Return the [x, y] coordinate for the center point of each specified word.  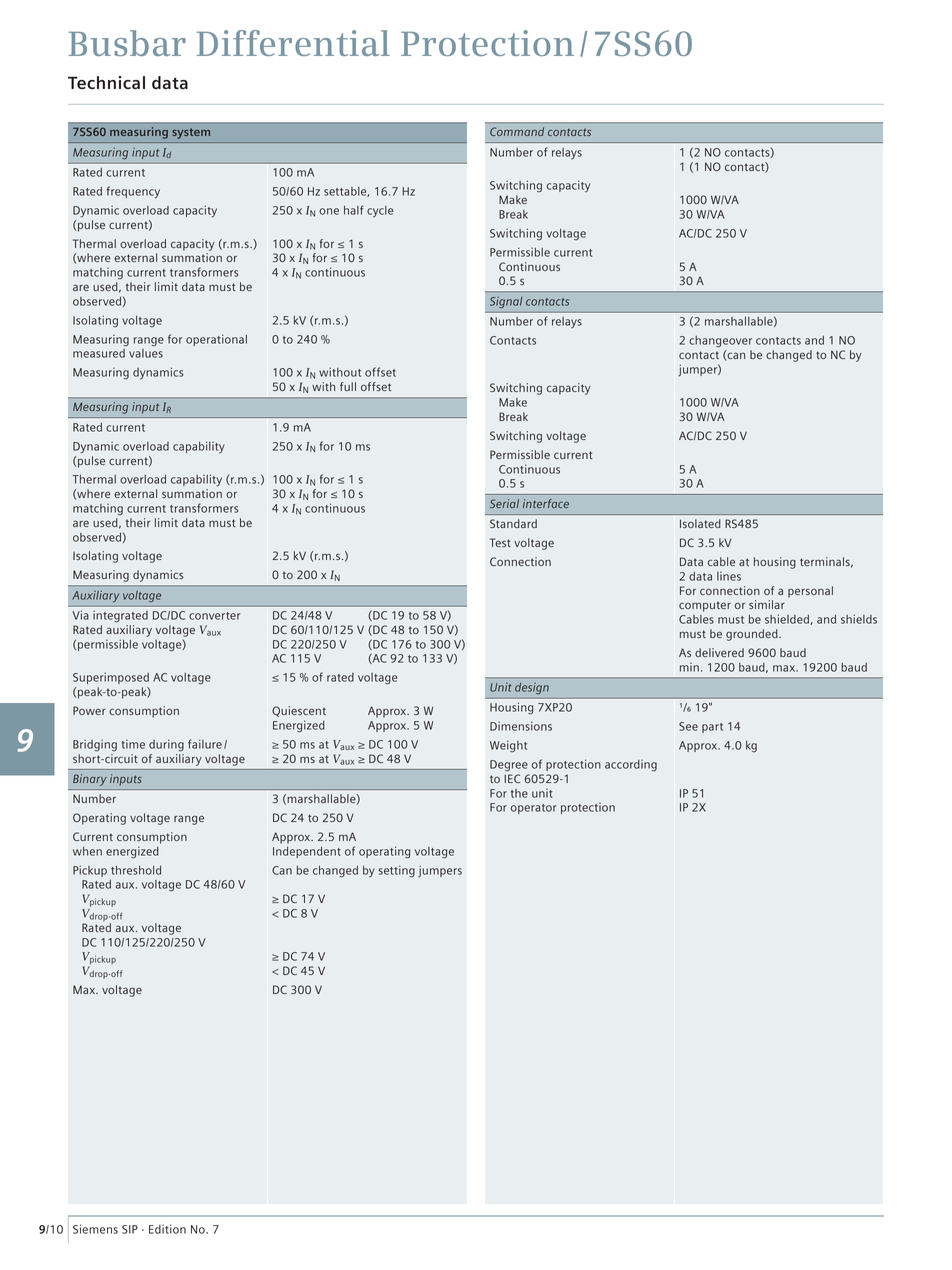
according [631, 766]
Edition [167, 1229]
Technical [106, 82]
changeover [720, 342]
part [712, 728]
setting [397, 871]
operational [216, 340]
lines [729, 576]
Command [517, 131]
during [166, 745]
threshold [136, 870]
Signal [506, 302]
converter [215, 616]
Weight [508, 746]
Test [500, 542]
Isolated [700, 523]
